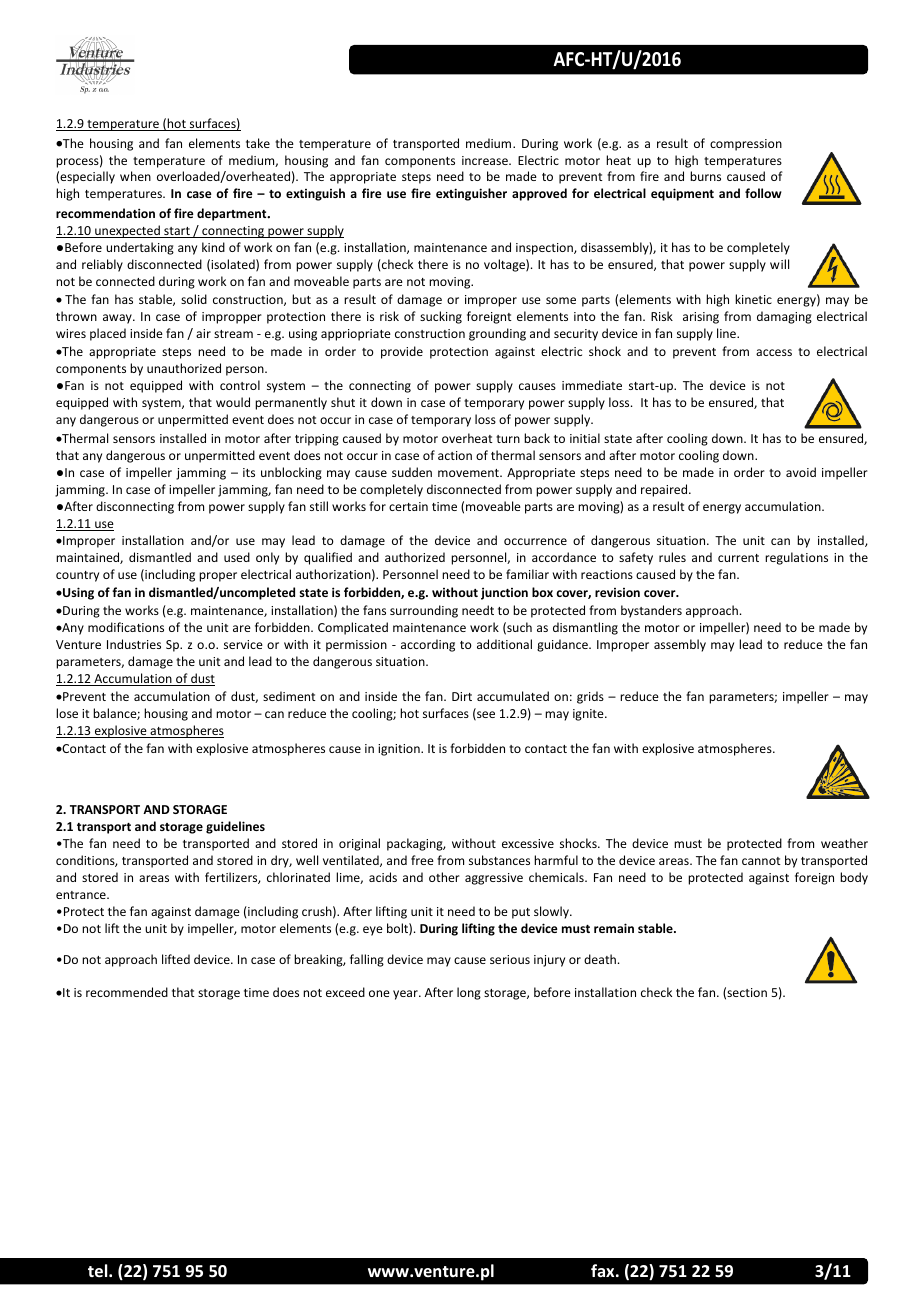 This page has height=1305, width=924. I want to click on grids, so click(590, 697).
